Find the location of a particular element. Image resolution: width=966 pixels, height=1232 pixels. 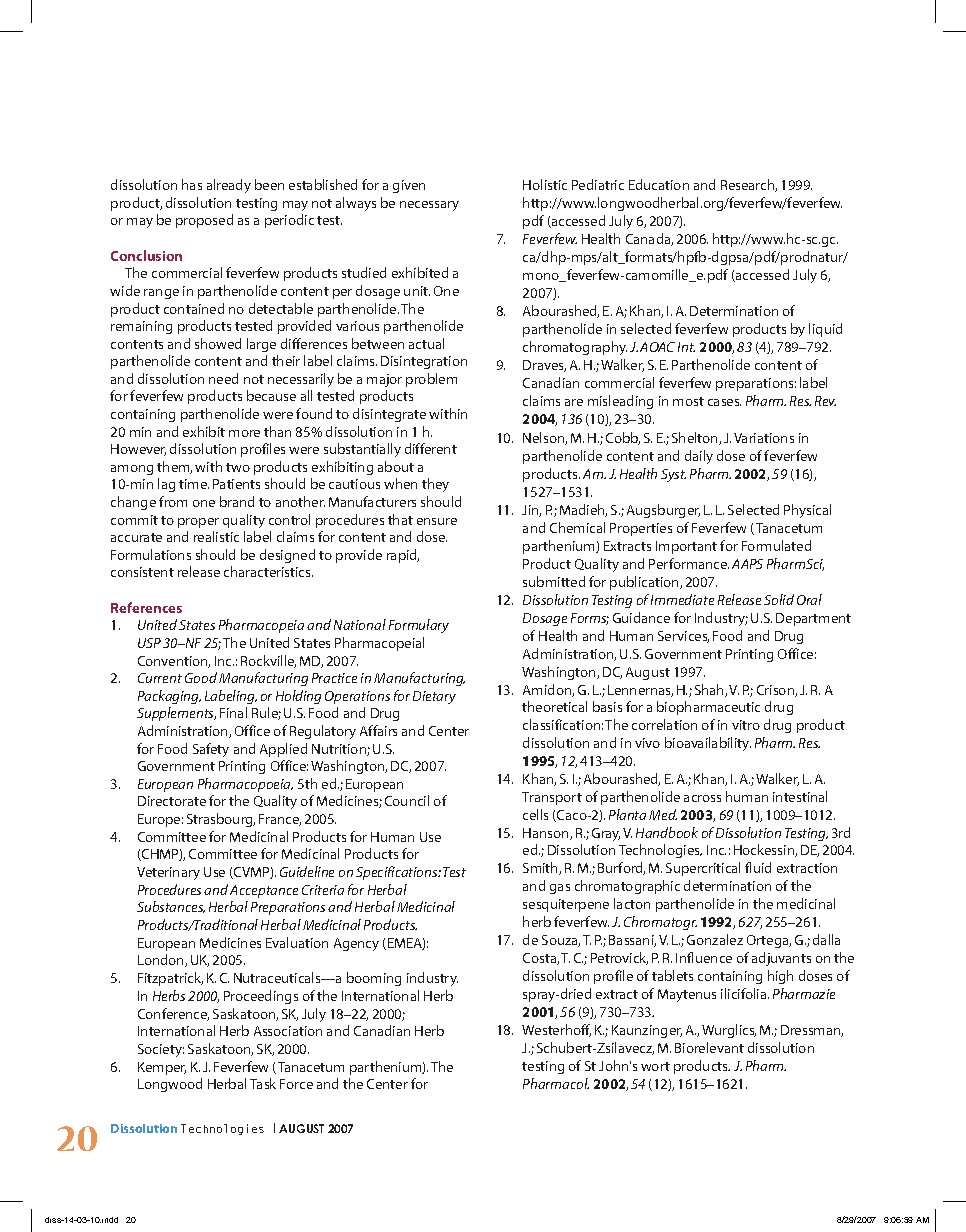

Education is located at coordinates (659, 184).
